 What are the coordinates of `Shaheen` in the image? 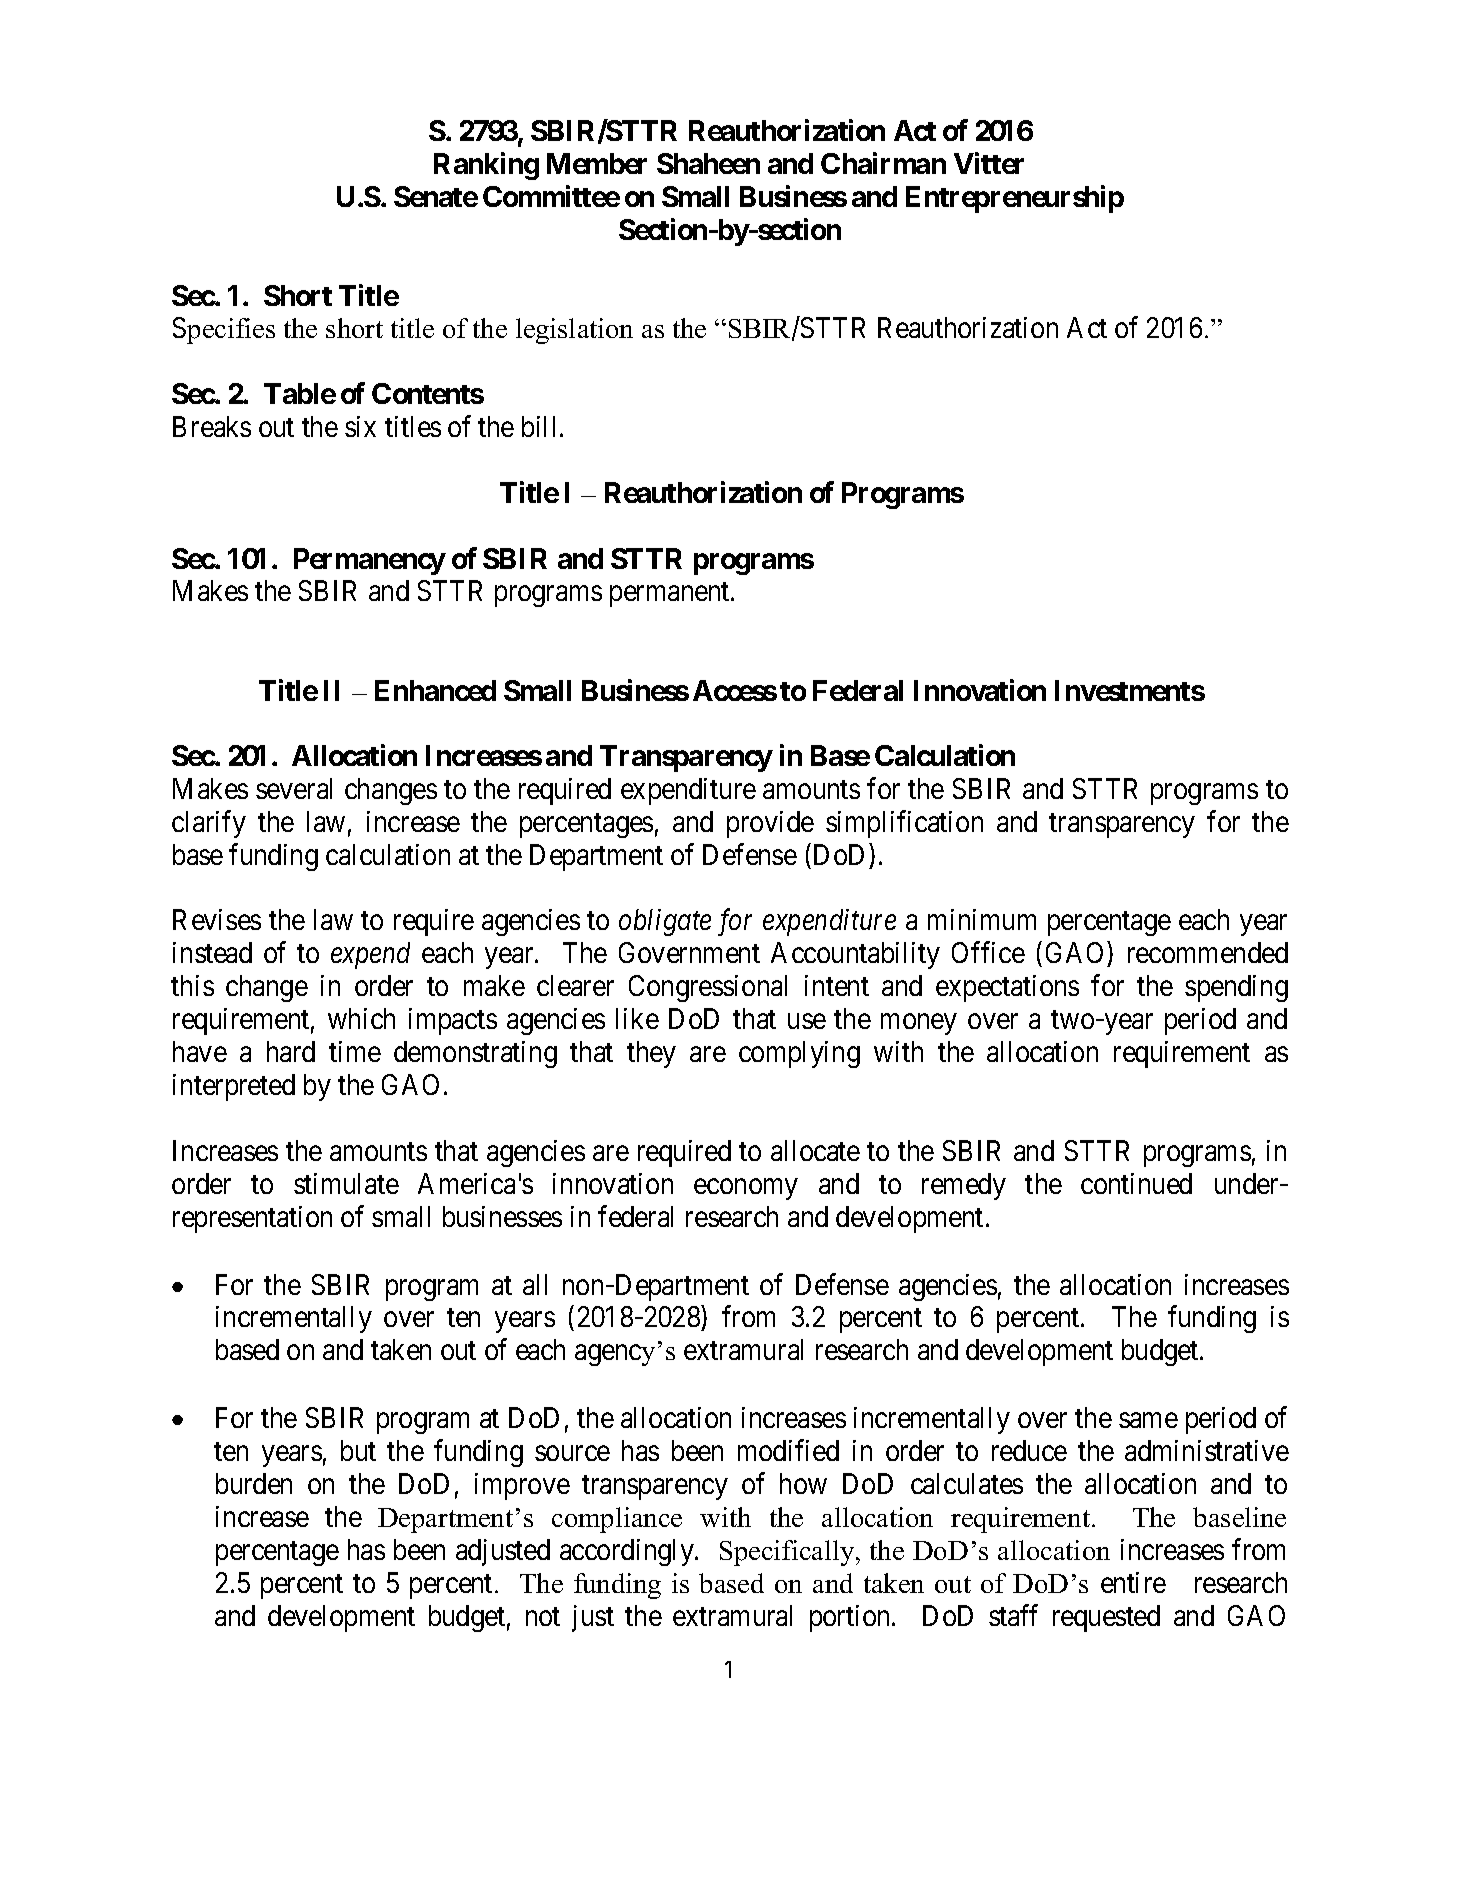 It's located at (708, 163).
